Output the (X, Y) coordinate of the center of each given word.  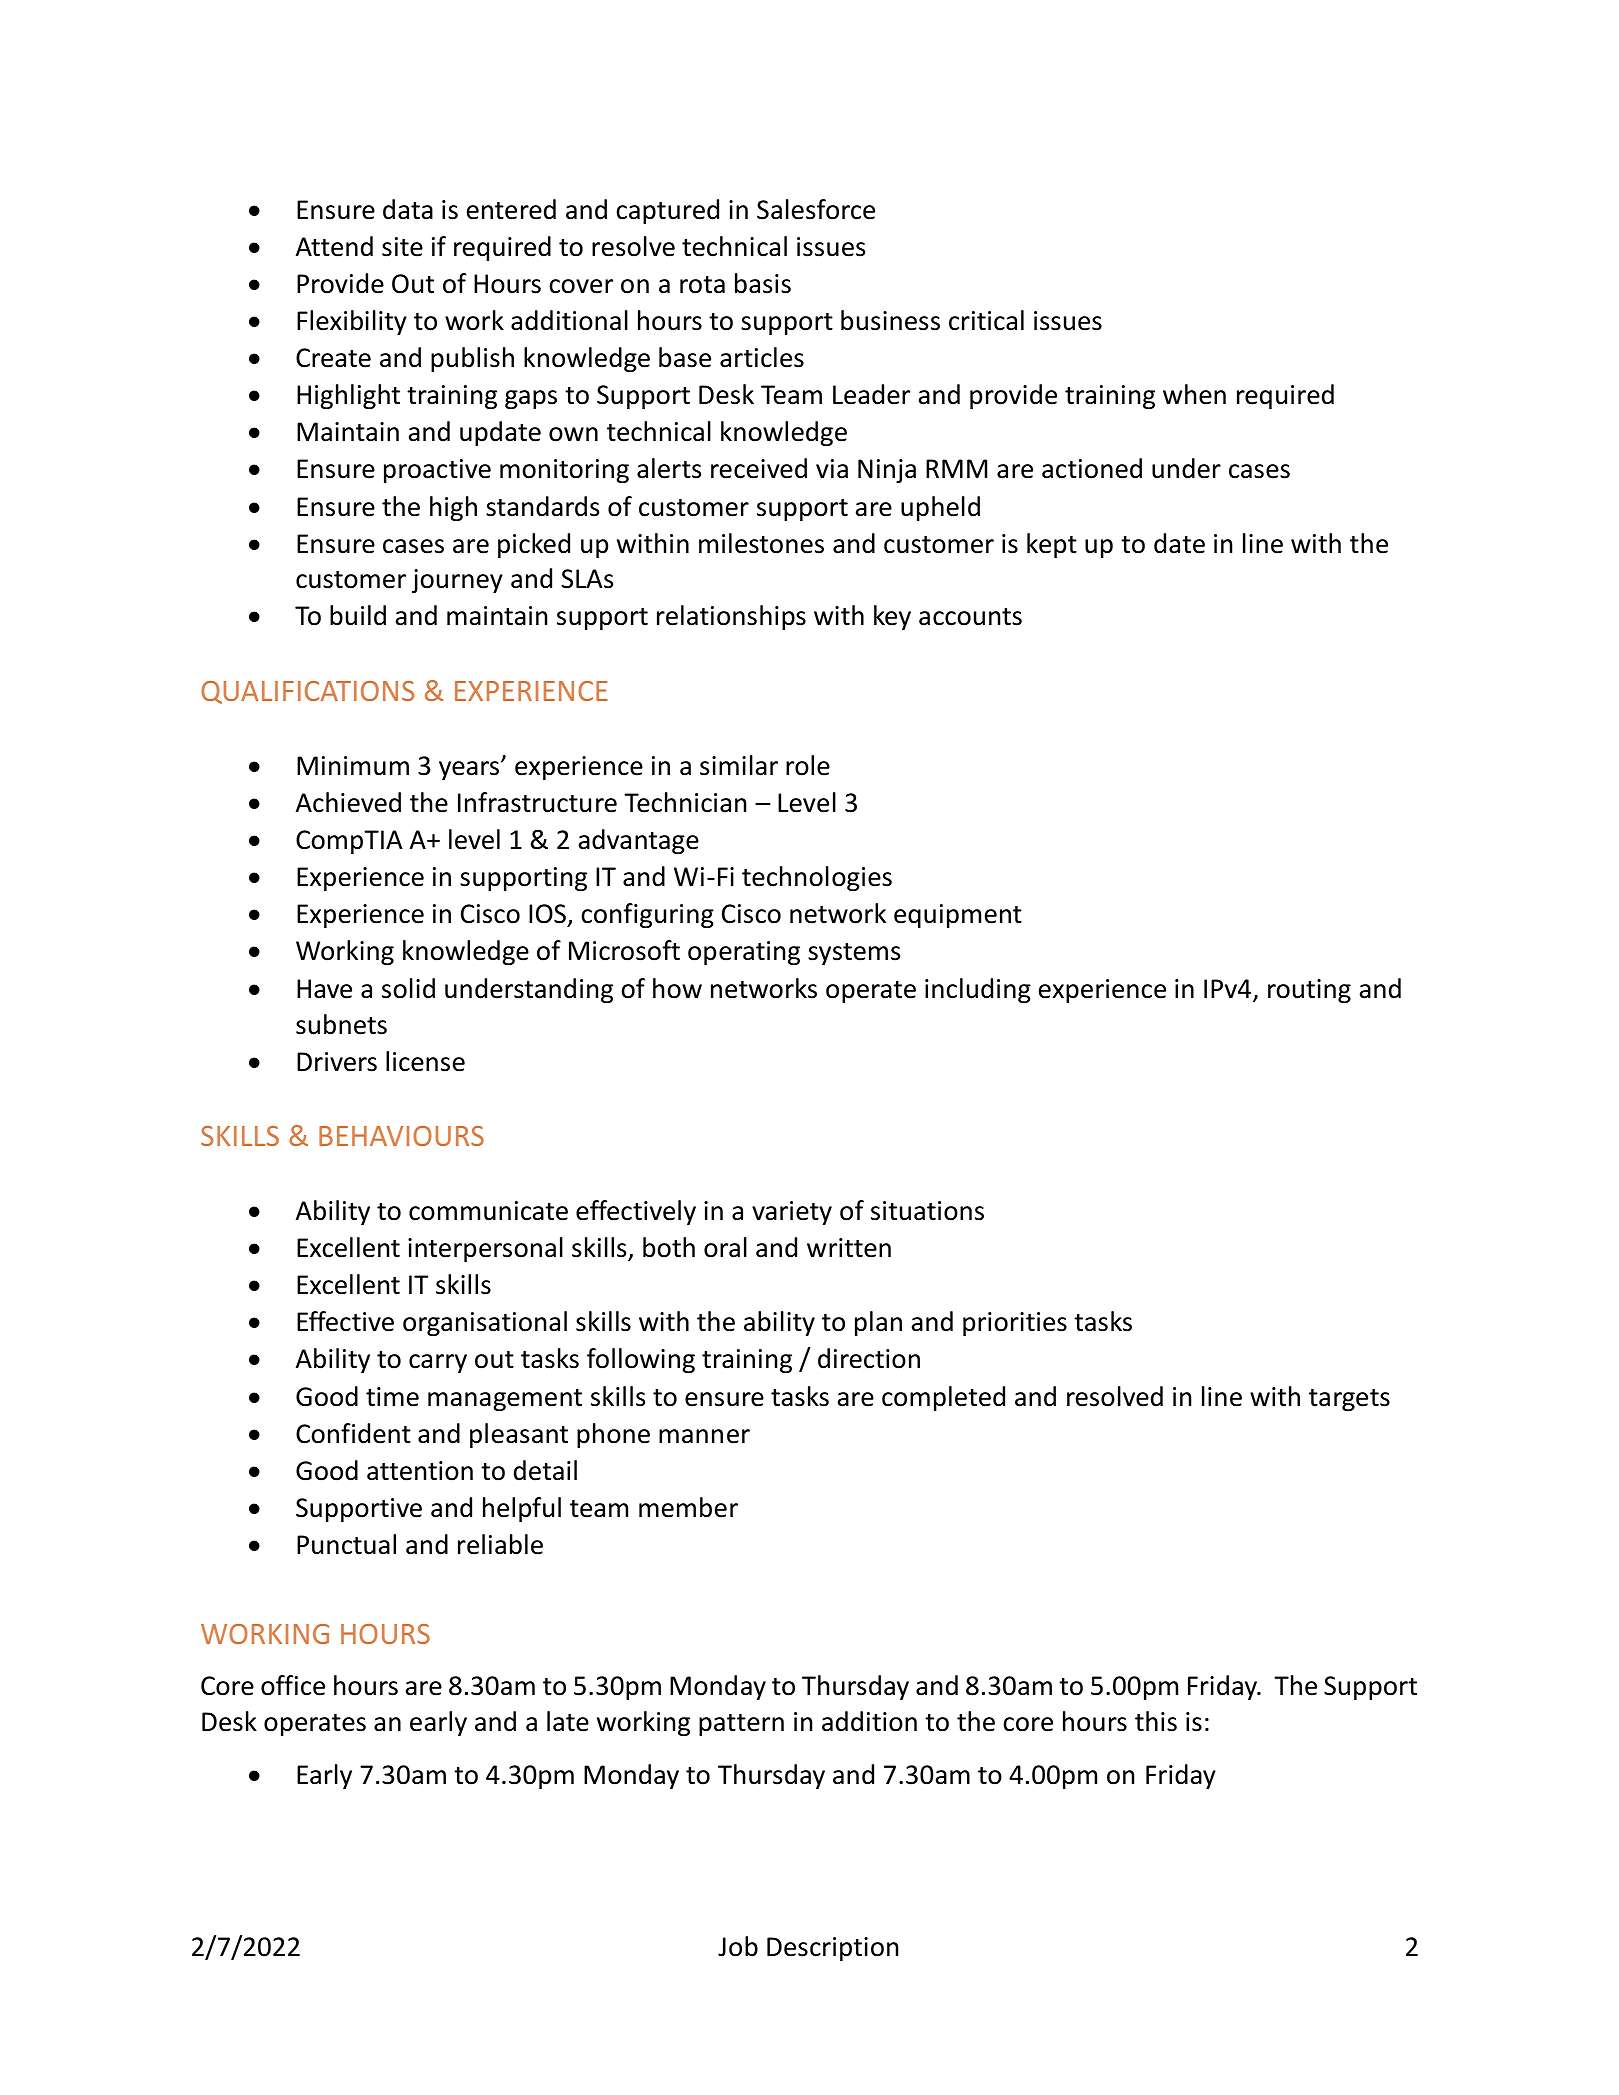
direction (869, 1358)
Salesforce (816, 209)
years (470, 770)
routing (1309, 991)
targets (1349, 1400)
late (568, 1721)
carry (438, 1363)
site (402, 247)
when (1194, 394)
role (808, 765)
